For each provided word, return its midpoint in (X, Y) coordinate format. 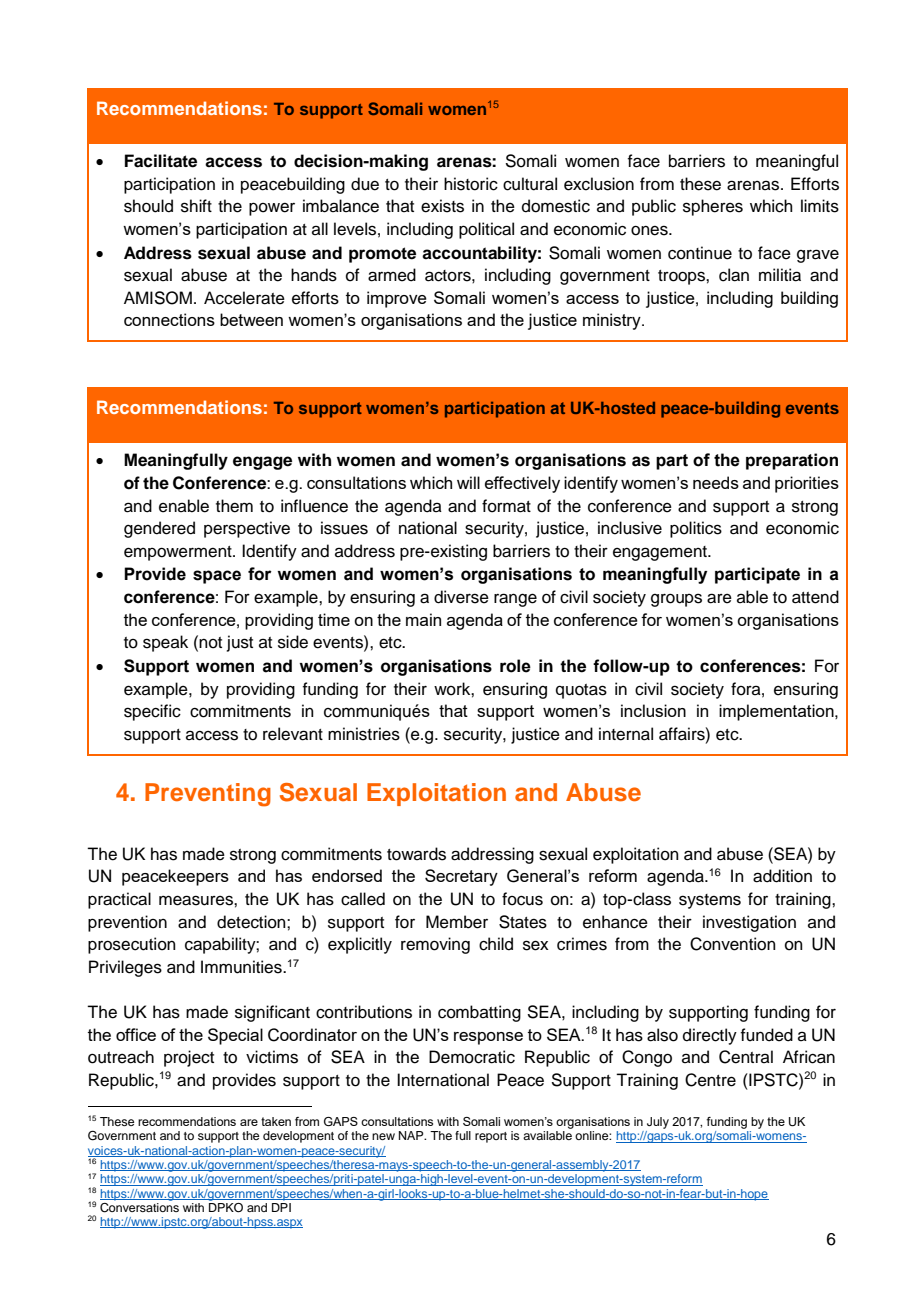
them (234, 506)
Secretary (461, 877)
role (515, 666)
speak (165, 643)
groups (676, 600)
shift (196, 206)
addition (782, 876)
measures (197, 900)
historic (471, 184)
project (189, 1058)
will (468, 482)
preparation (792, 461)
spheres (713, 207)
